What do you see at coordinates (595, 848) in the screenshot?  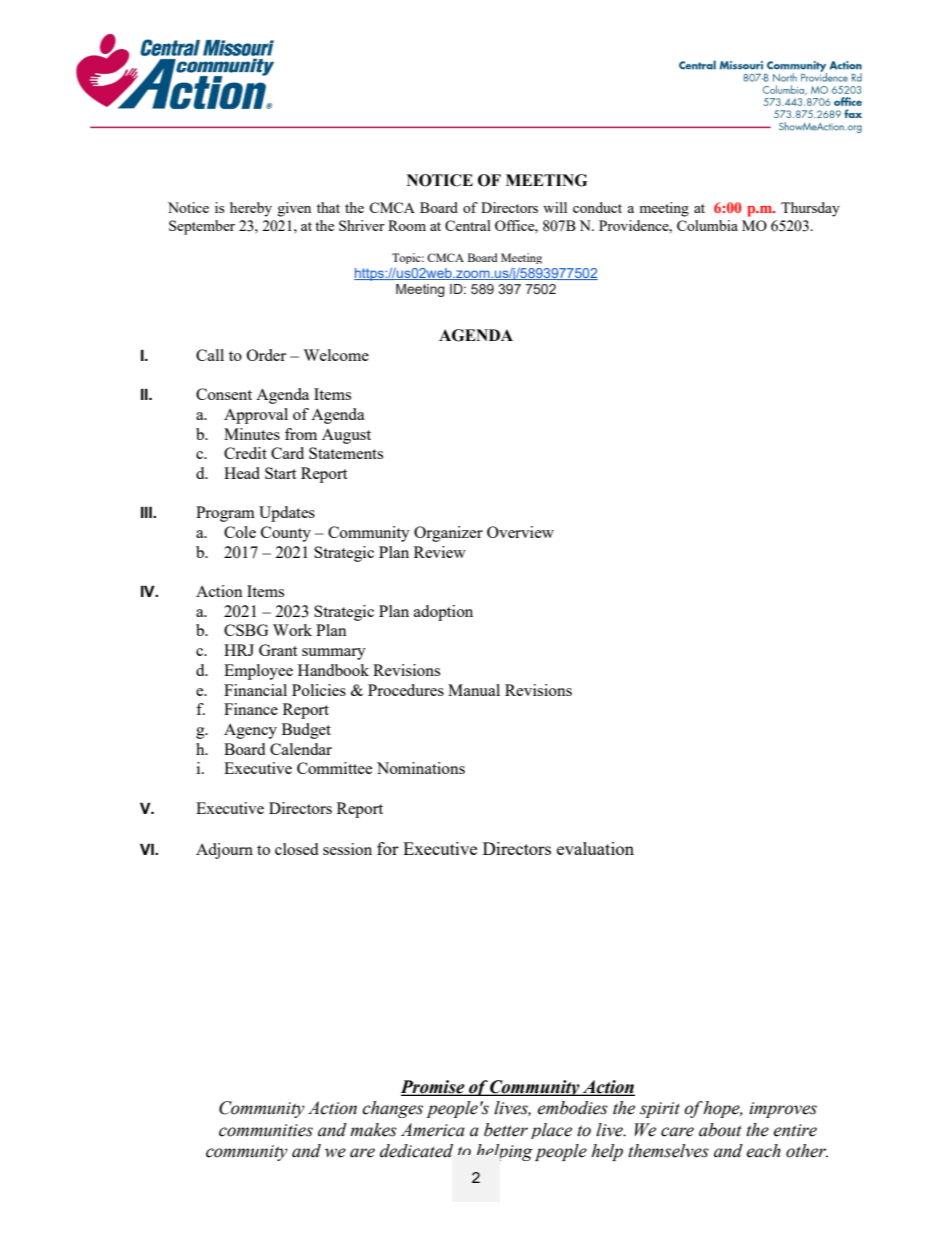 I see `evaluation` at bounding box center [595, 848].
